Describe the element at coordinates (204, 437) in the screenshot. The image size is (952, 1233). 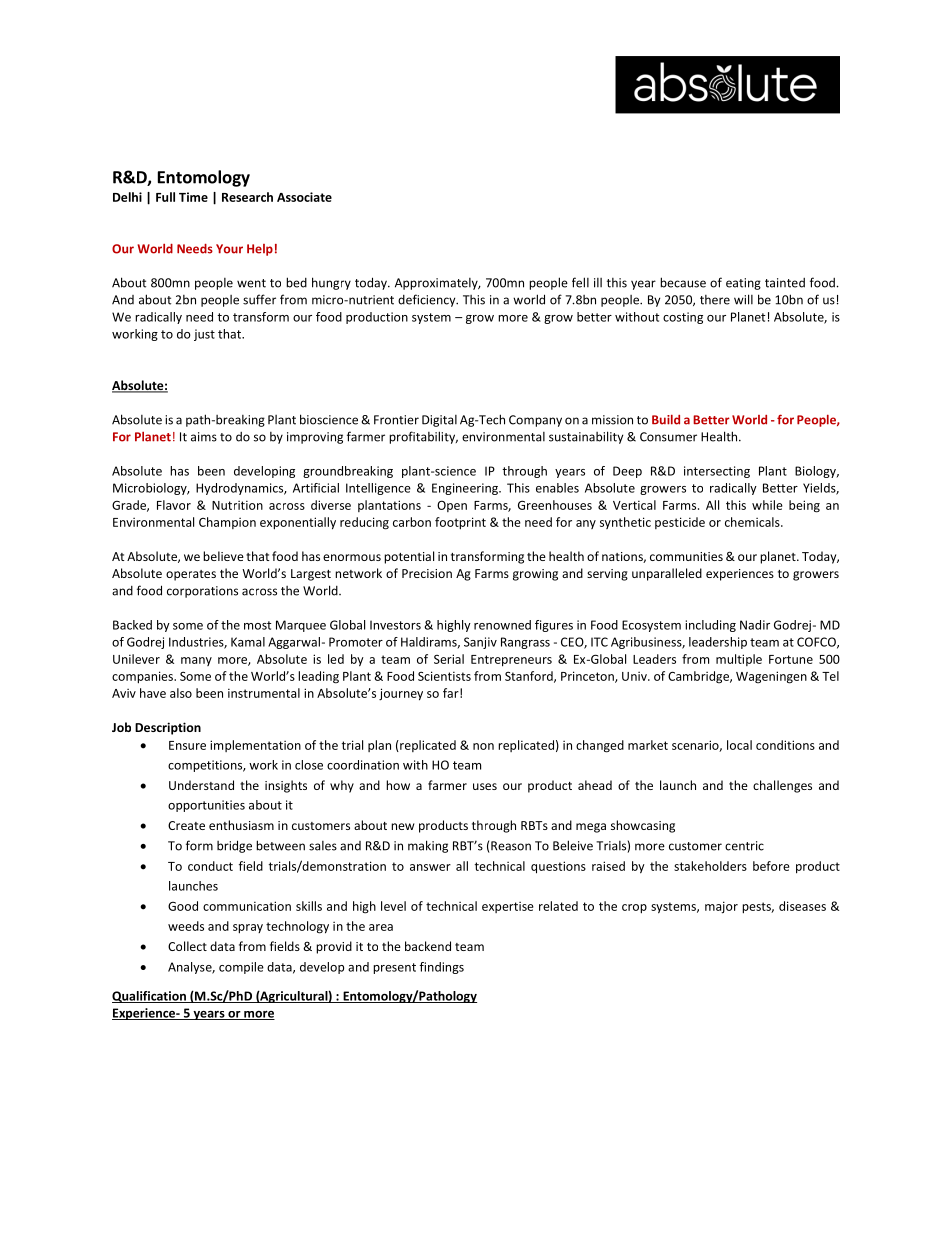
I see `aims` at that location.
